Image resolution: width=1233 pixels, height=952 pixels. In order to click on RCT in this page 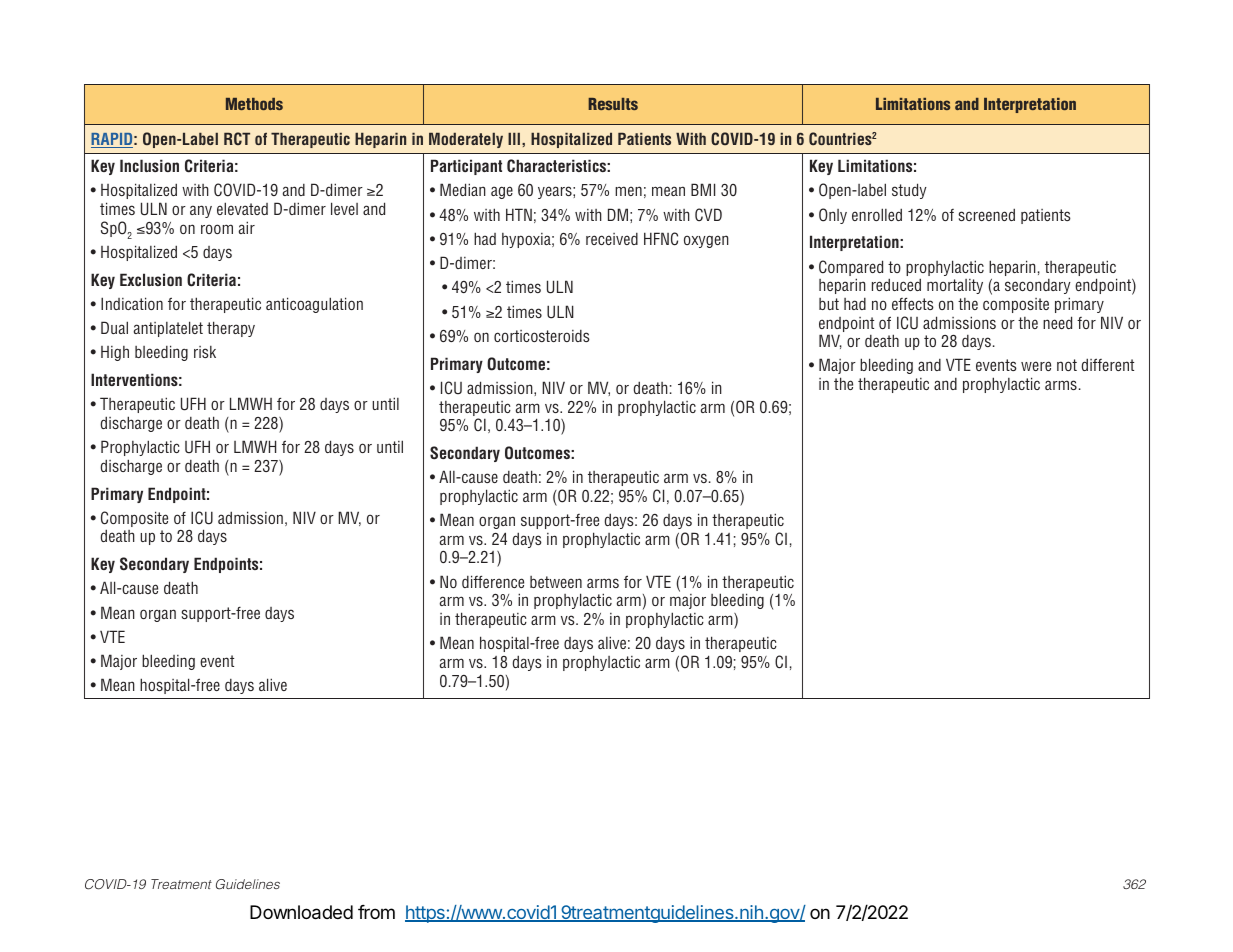, I will do `click(237, 138)`.
